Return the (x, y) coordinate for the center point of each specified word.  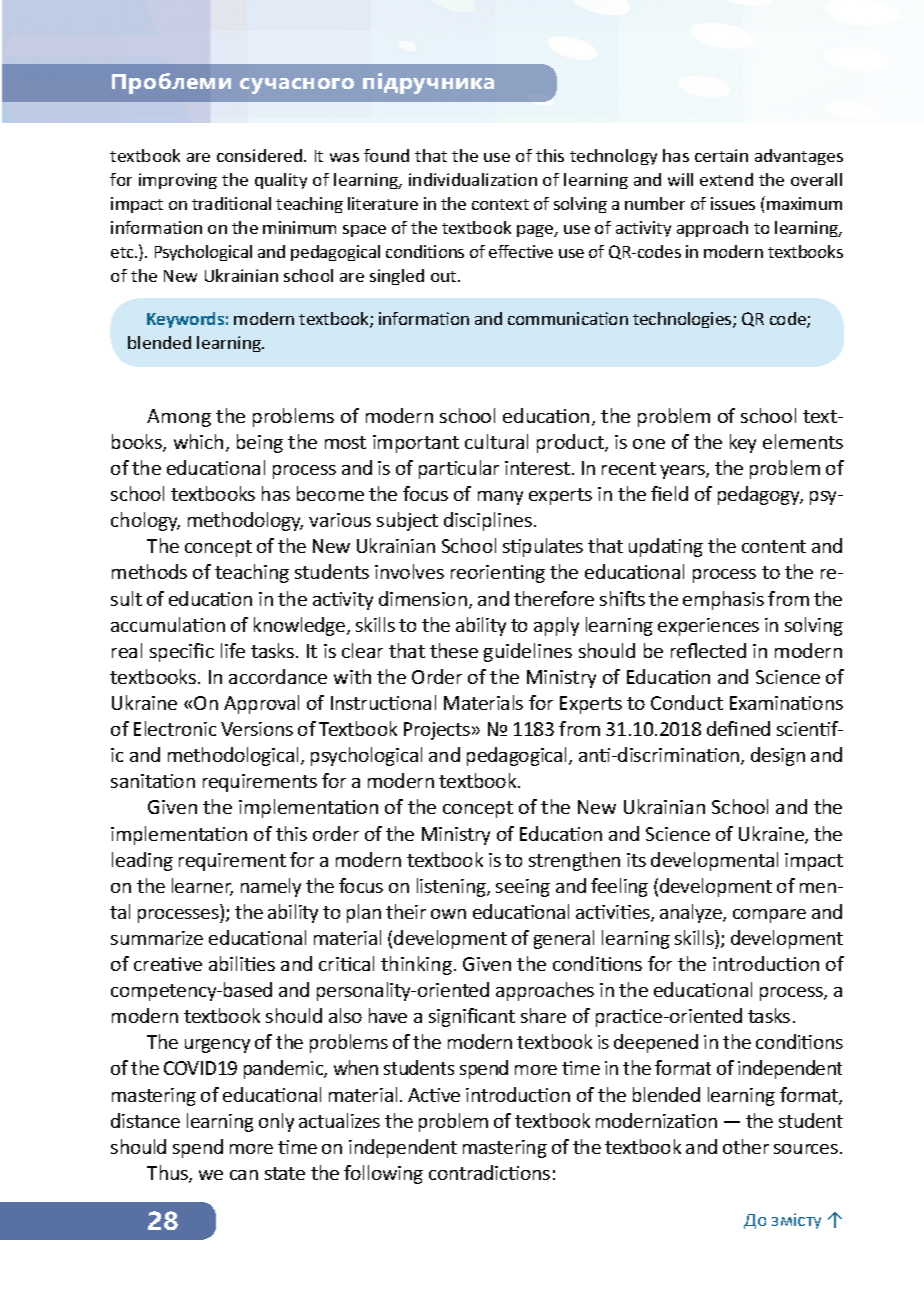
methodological (233, 756)
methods (149, 571)
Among (179, 418)
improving (178, 181)
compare (769, 916)
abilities (242, 963)
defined (738, 728)
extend (726, 179)
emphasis (723, 600)
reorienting (498, 574)
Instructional (383, 702)
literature (383, 203)
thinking (416, 965)
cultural (496, 441)
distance (145, 1120)
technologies (683, 320)
